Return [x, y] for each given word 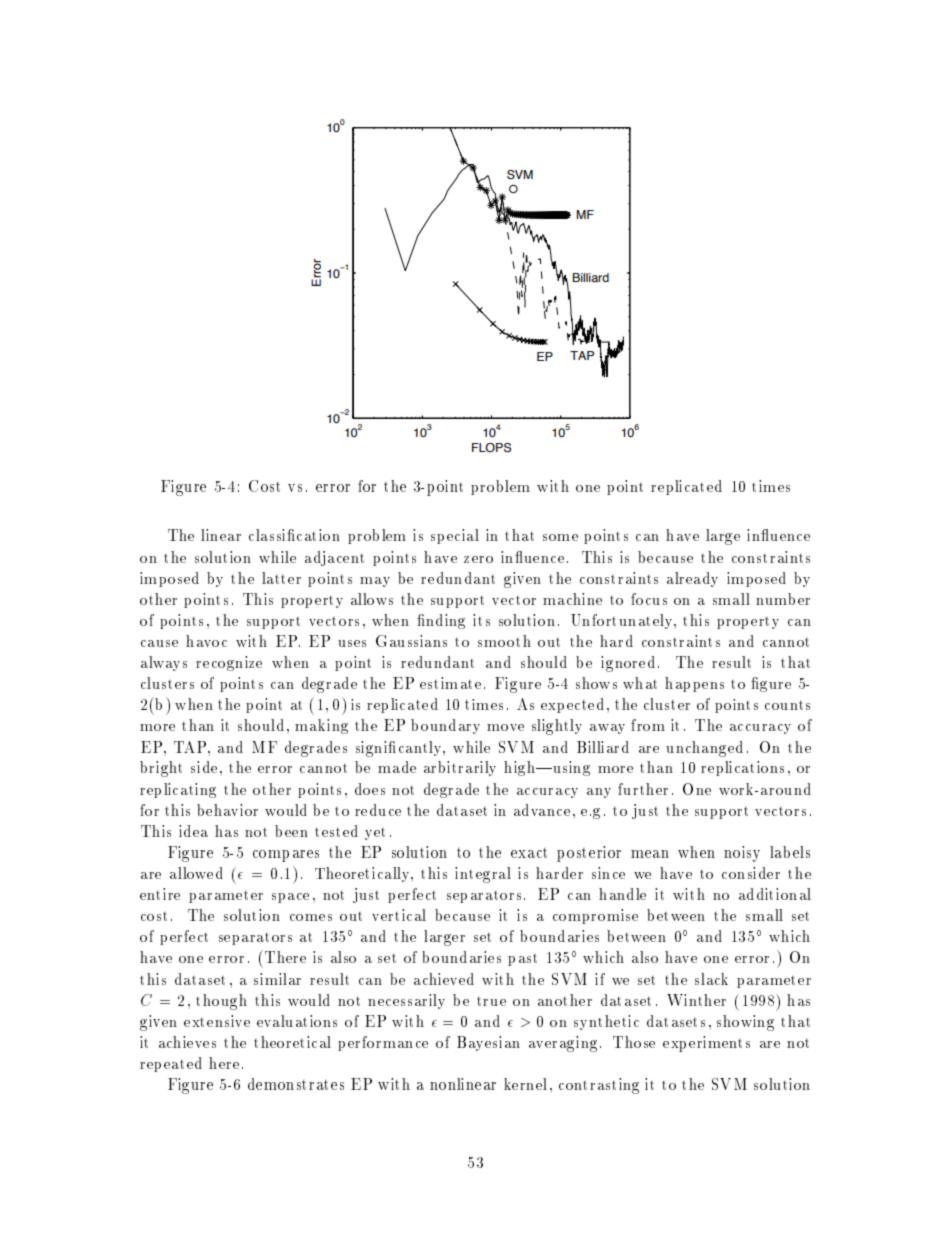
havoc [206, 641]
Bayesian [488, 1043]
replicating [178, 790]
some [560, 537]
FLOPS [491, 448]
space [290, 898]
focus [649, 599]
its [481, 620]
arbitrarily [460, 768]
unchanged [704, 749]
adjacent [334, 558]
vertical [399, 915]
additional [775, 894]
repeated [171, 1064]
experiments [706, 1044]
